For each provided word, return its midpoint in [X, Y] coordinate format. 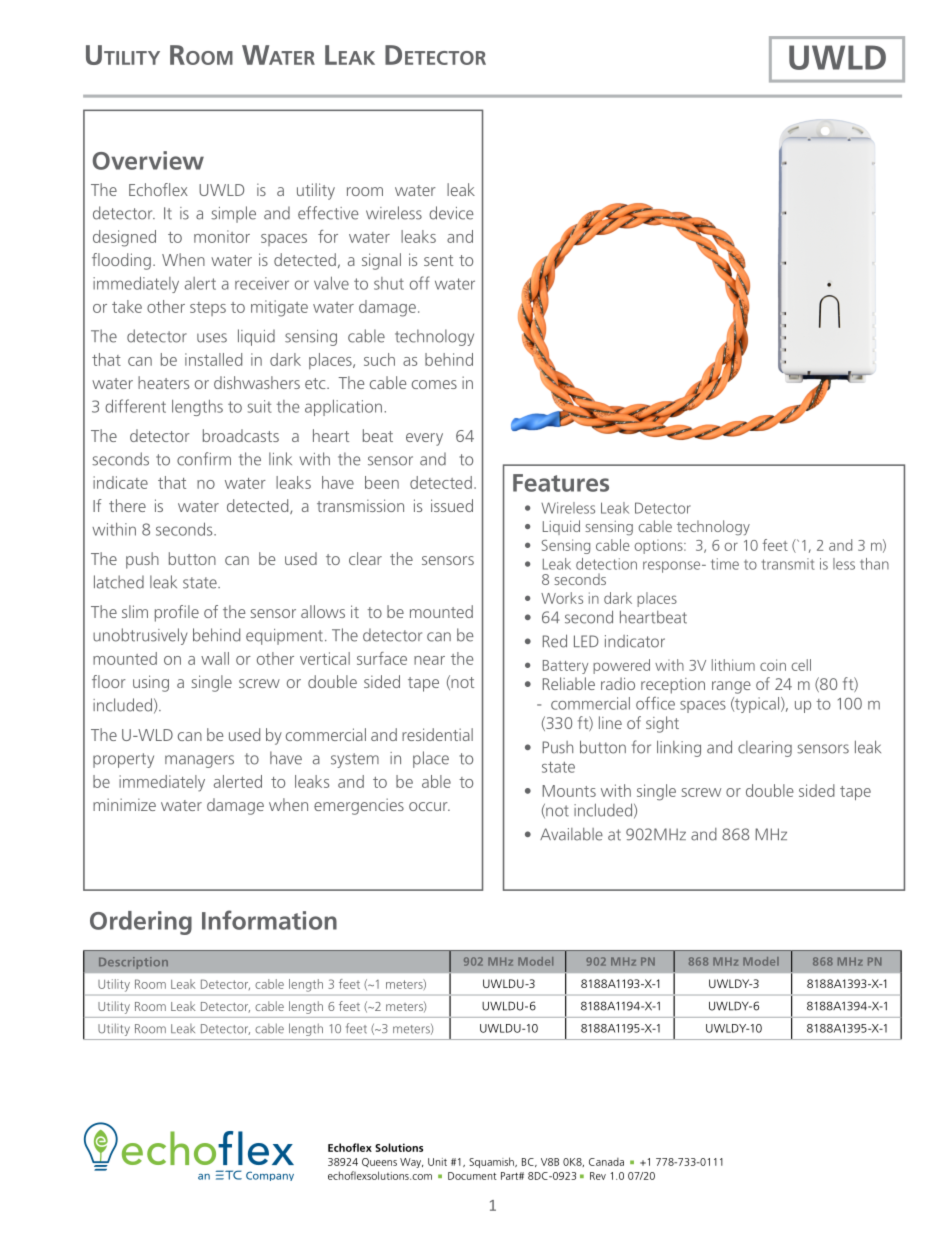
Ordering [141, 923]
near [429, 660]
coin [773, 665]
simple [233, 214]
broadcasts [241, 435]
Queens [379, 1162]
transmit [788, 564]
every [424, 439]
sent [438, 260]
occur [429, 806]
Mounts [569, 791]
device [451, 213]
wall [215, 658]
